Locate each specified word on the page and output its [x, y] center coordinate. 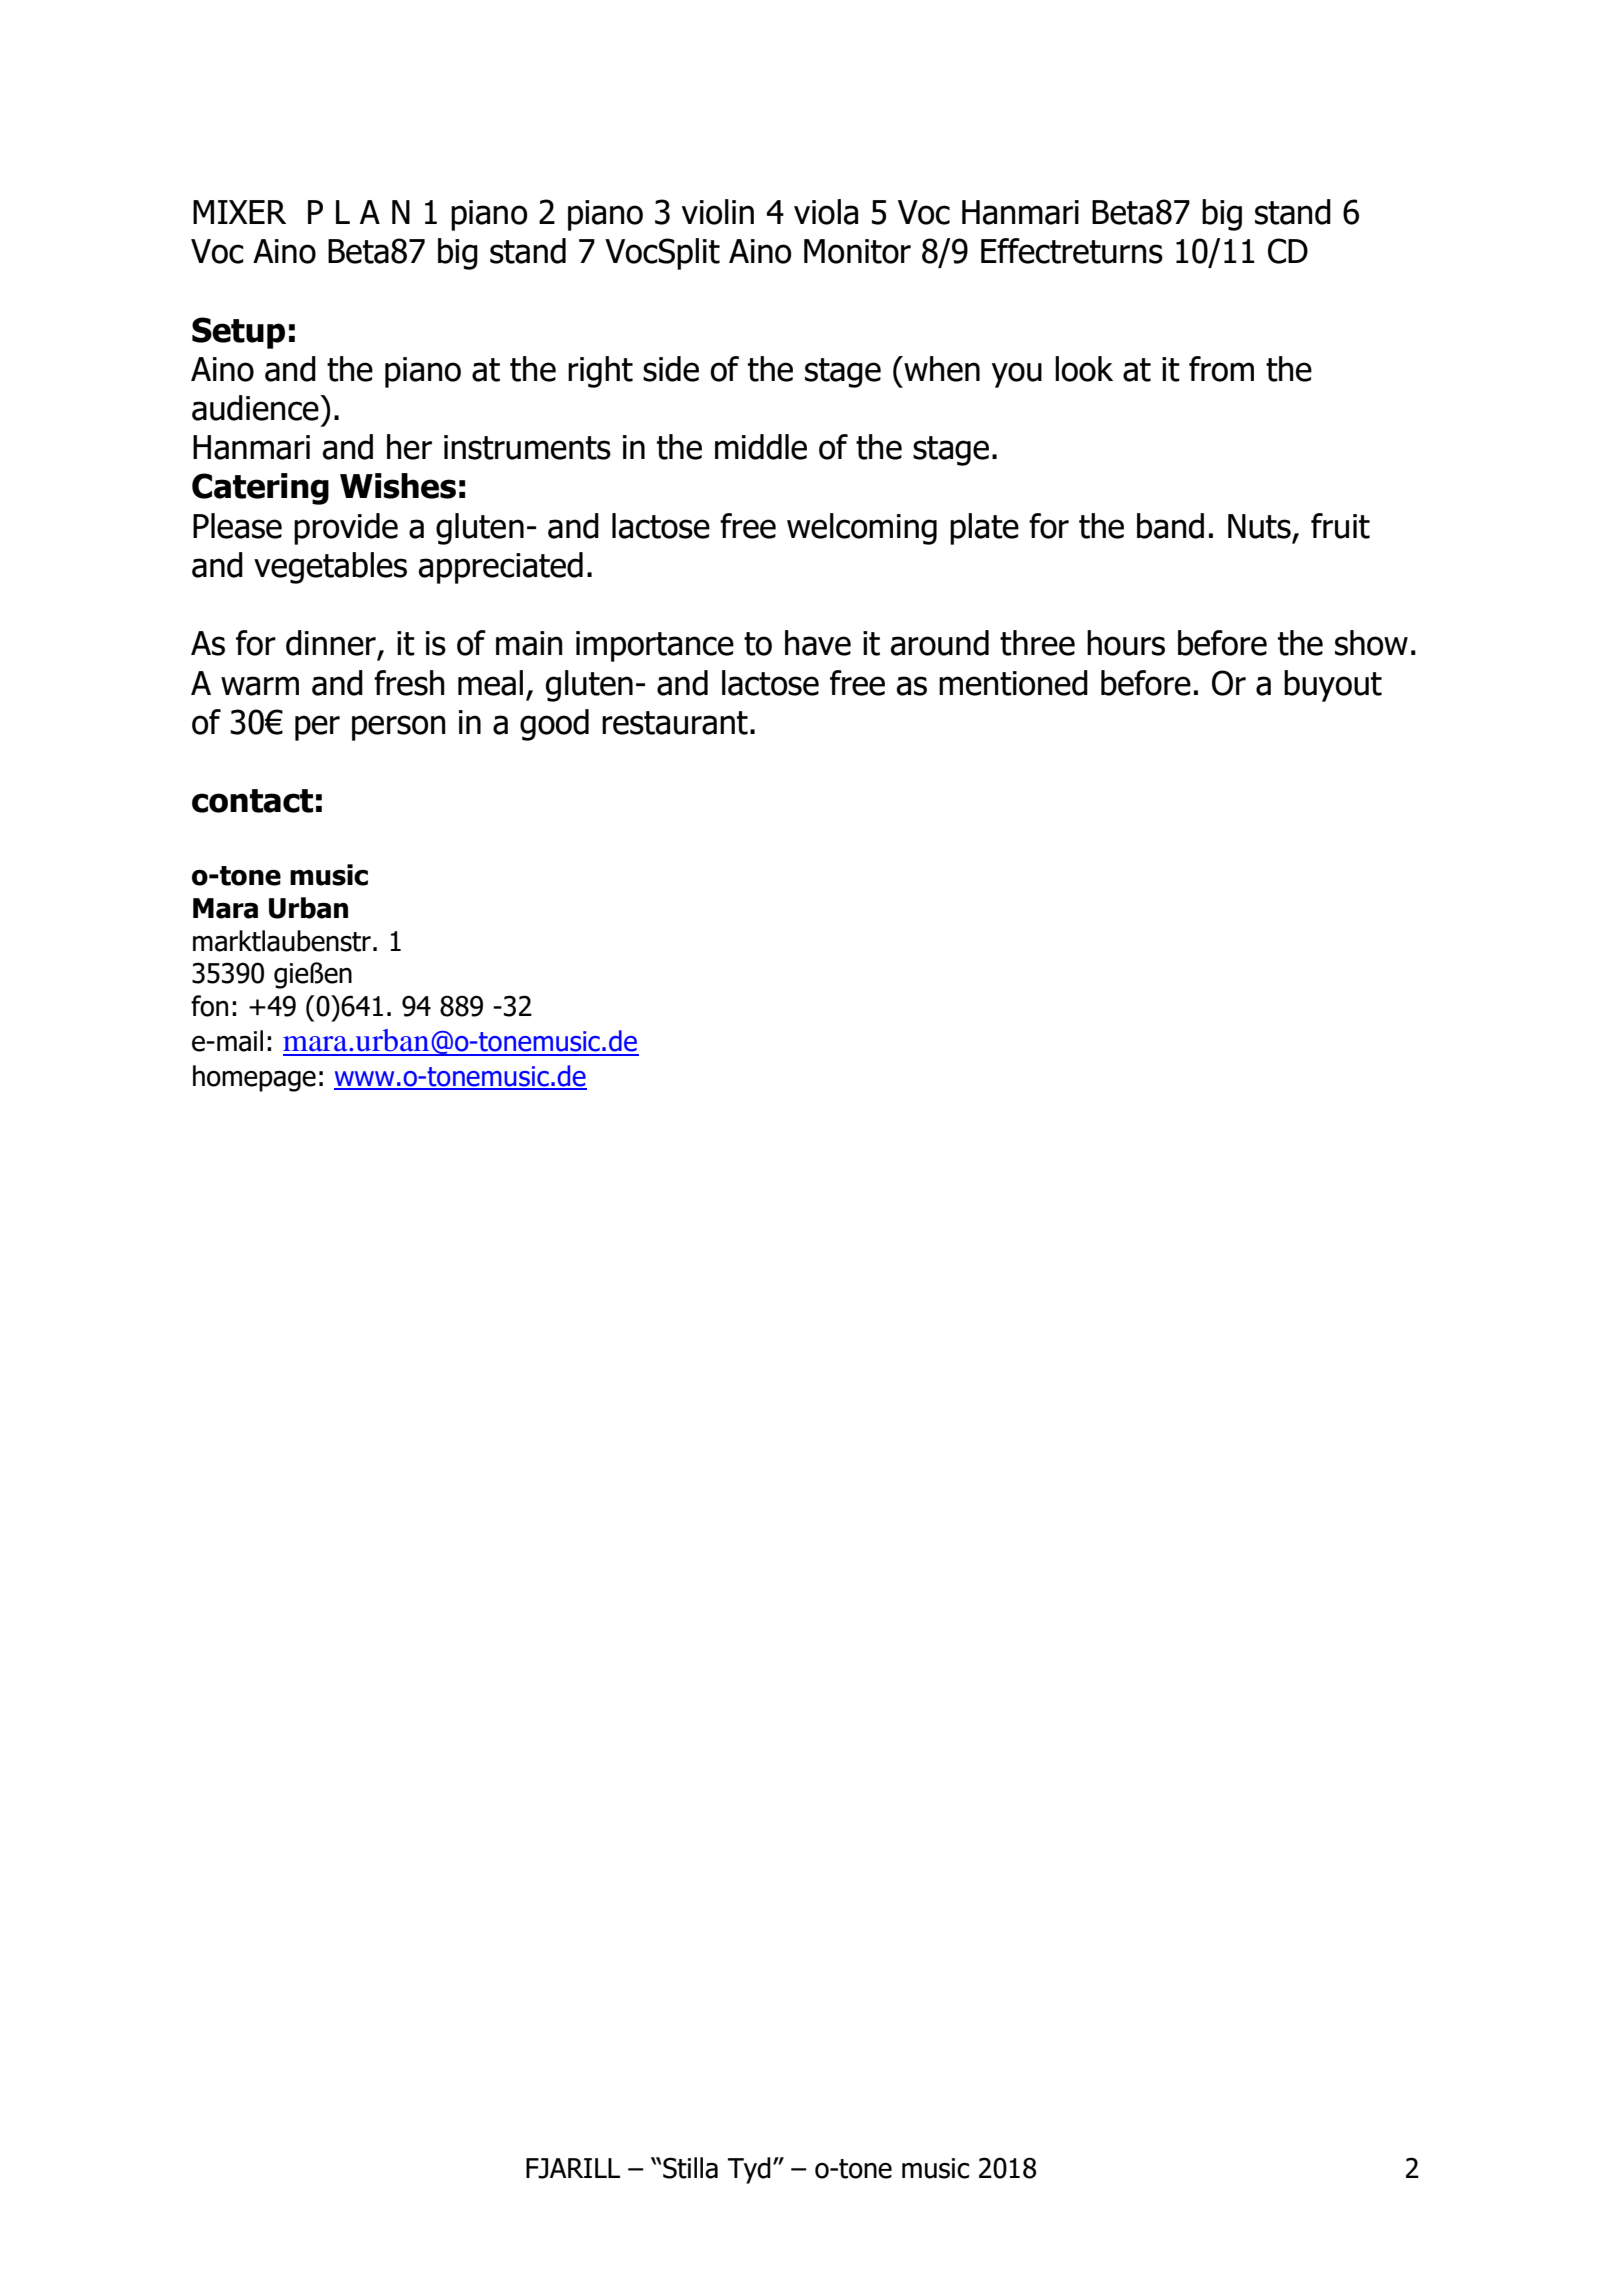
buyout [1333, 686]
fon [209, 1006]
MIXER [239, 212]
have [818, 643]
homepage [254, 1078]
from [1221, 369]
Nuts [1259, 526]
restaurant [675, 723]
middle [761, 447]
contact [252, 801]
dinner [331, 643]
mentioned [1013, 683]
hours [1126, 643]
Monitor [857, 251]
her [409, 447]
